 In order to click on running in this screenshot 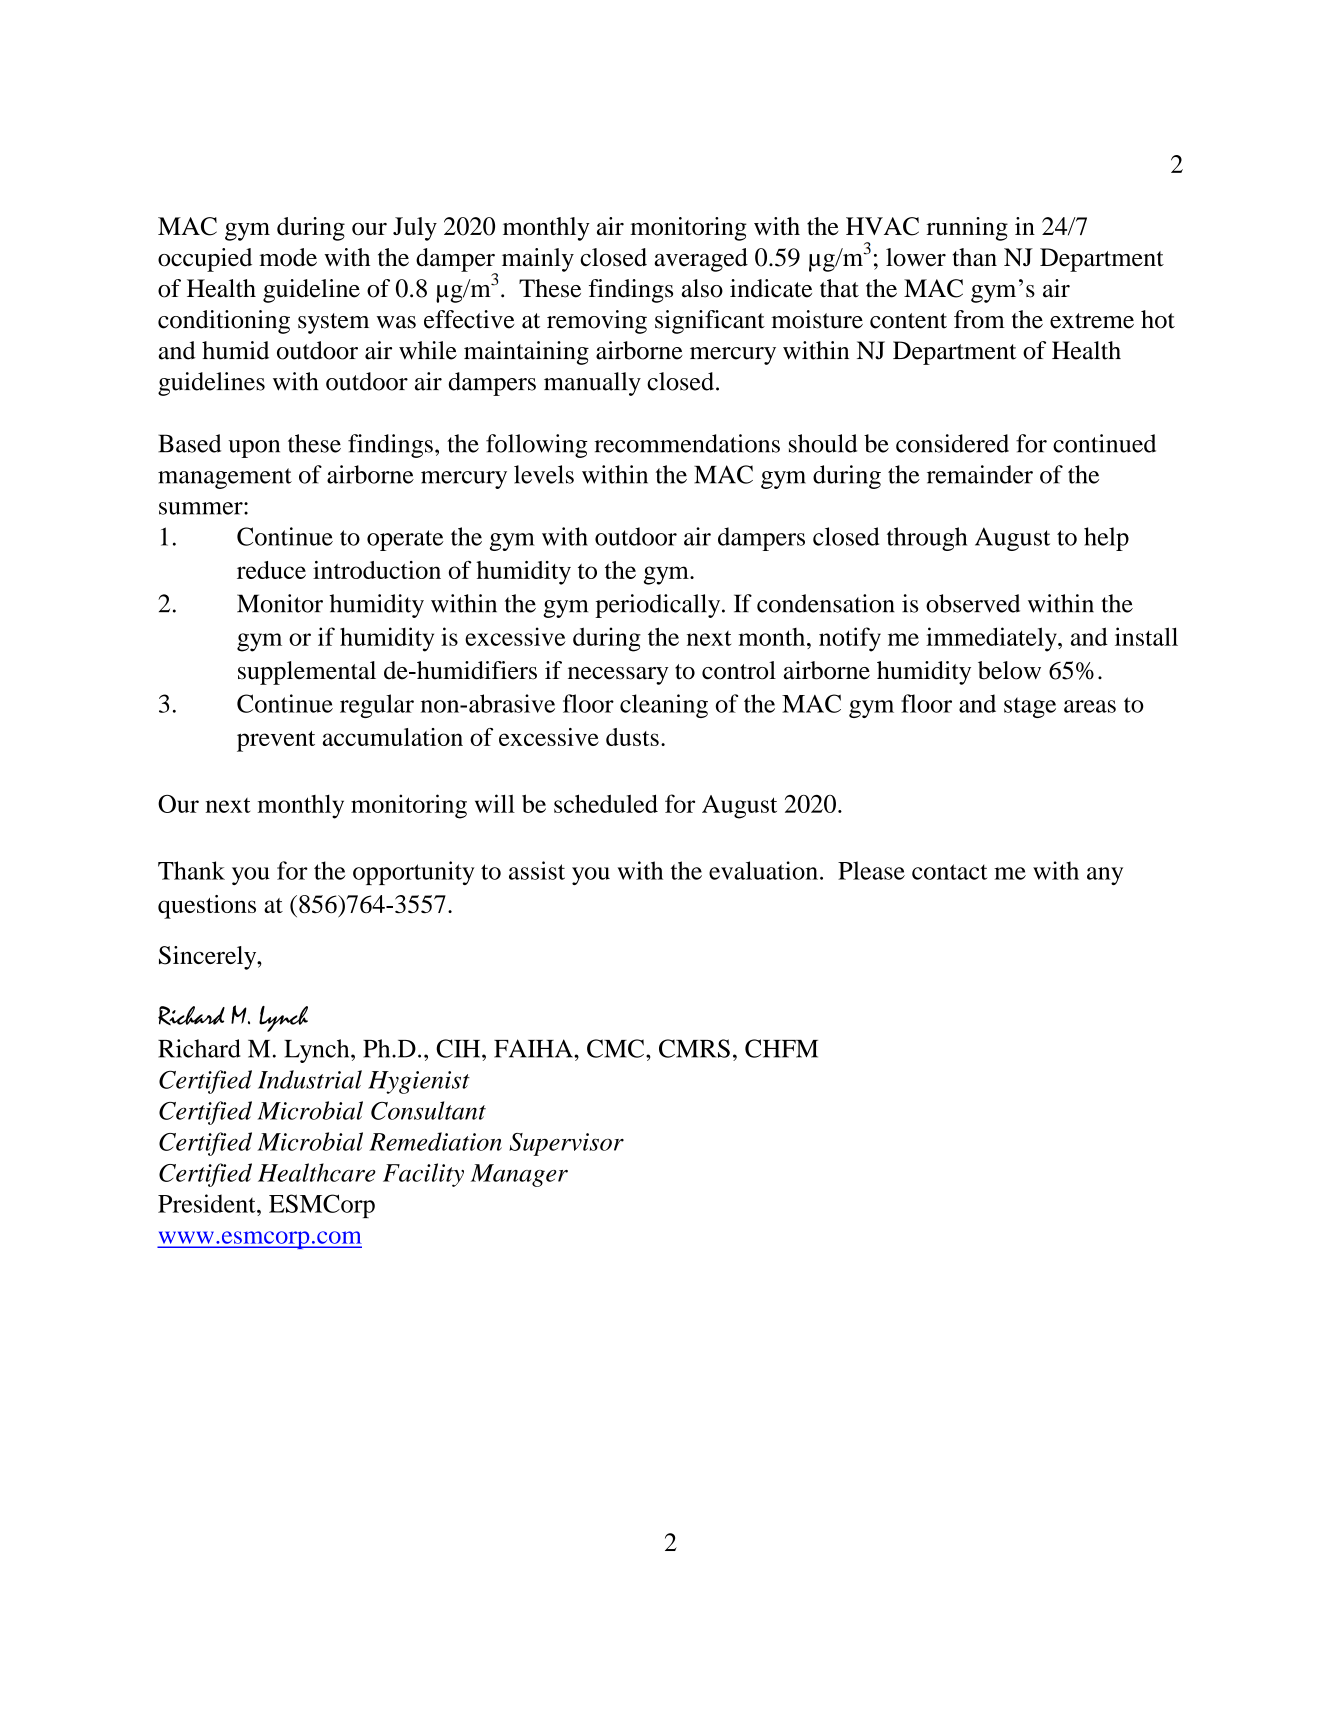, I will do `click(967, 229)`.
